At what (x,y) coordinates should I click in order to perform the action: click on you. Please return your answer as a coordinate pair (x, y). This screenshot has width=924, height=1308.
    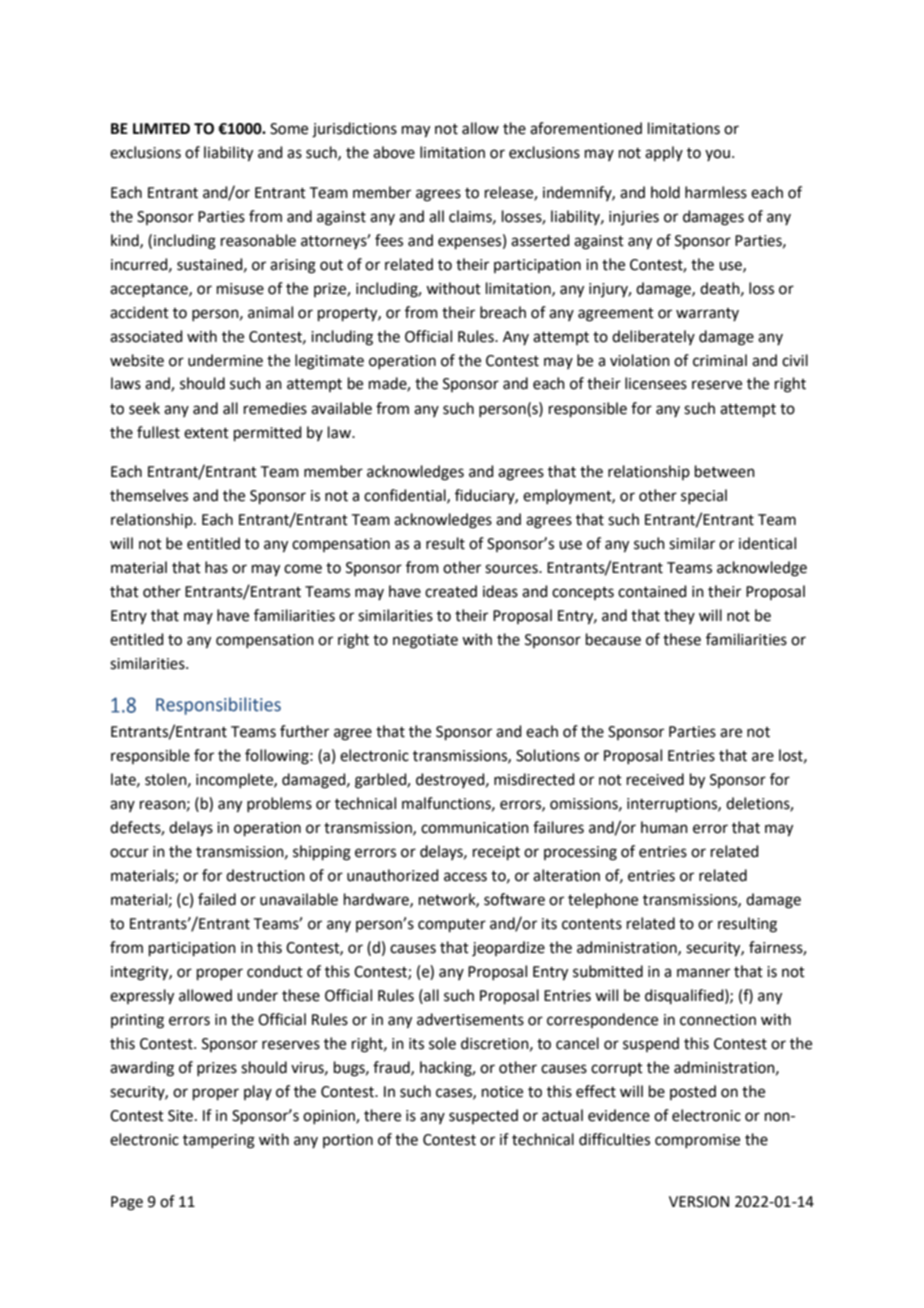
    Looking at the image, I should click on (717, 155).
